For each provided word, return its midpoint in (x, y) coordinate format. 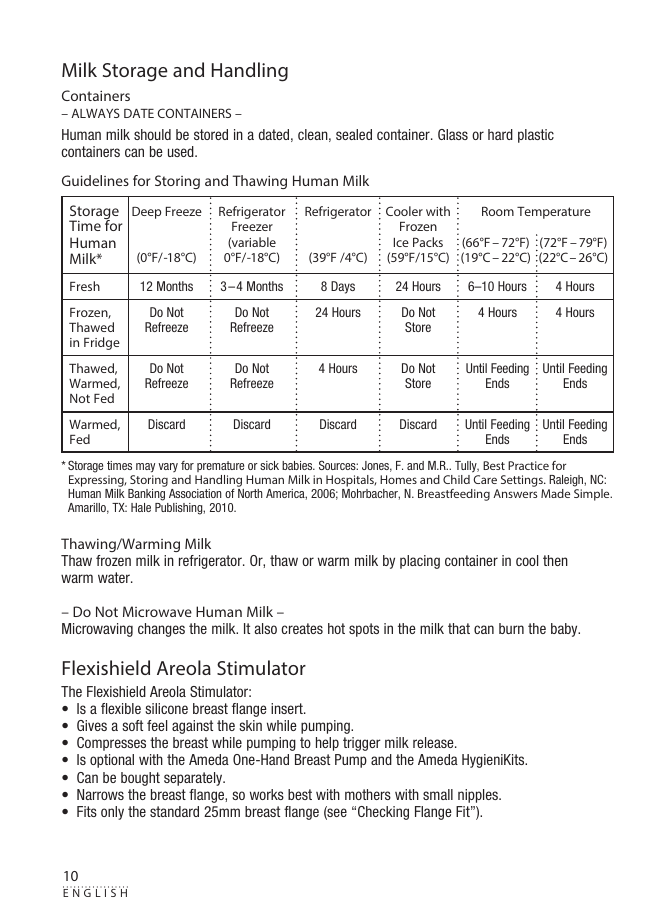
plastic (536, 136)
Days (343, 287)
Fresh (85, 286)
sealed (354, 134)
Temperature (554, 213)
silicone (166, 708)
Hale (141, 507)
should (152, 134)
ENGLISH (95, 892)
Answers (515, 493)
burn (511, 628)
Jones (377, 466)
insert (288, 708)
